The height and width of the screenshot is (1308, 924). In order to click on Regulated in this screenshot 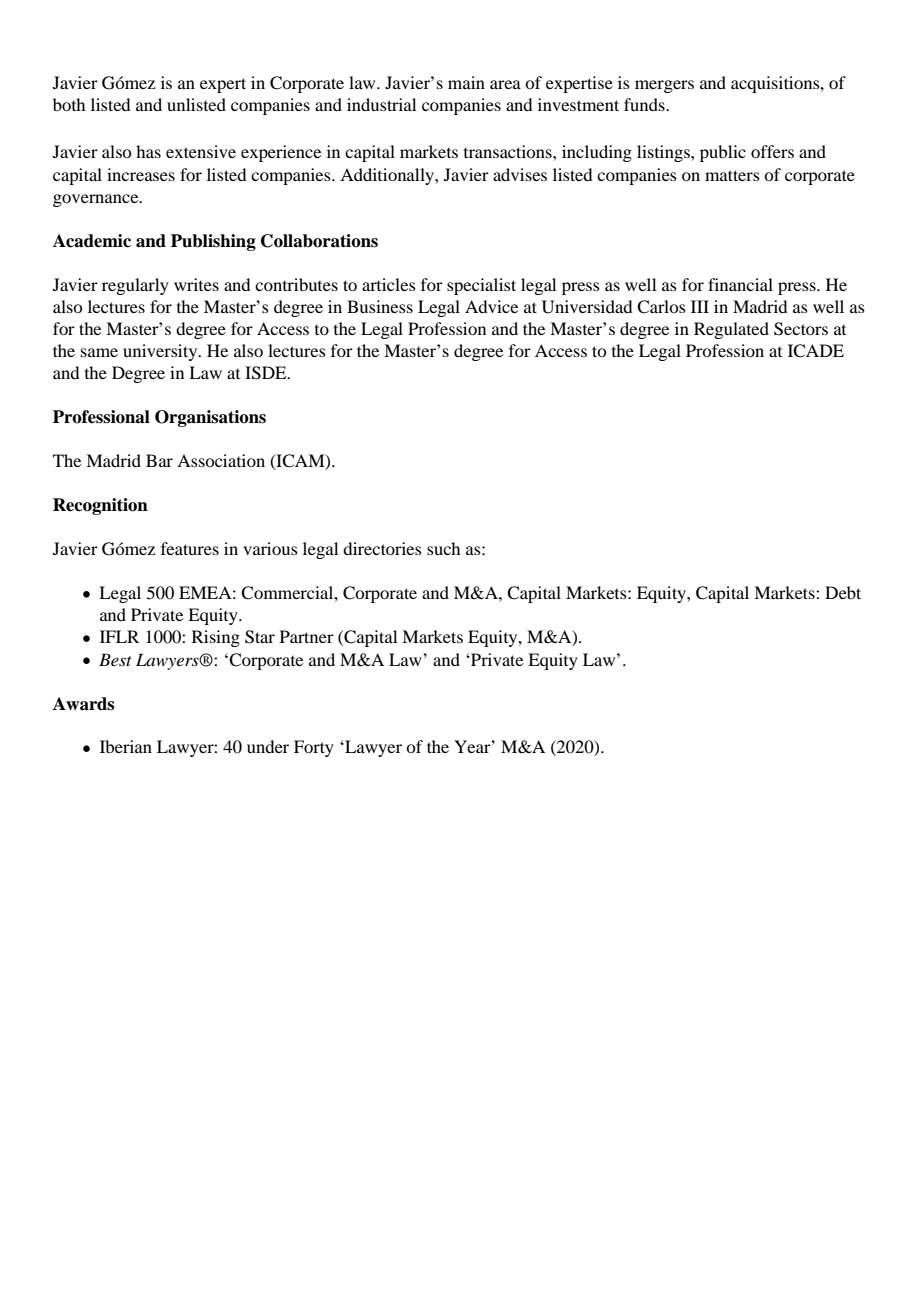, I will do `click(731, 330)`.
